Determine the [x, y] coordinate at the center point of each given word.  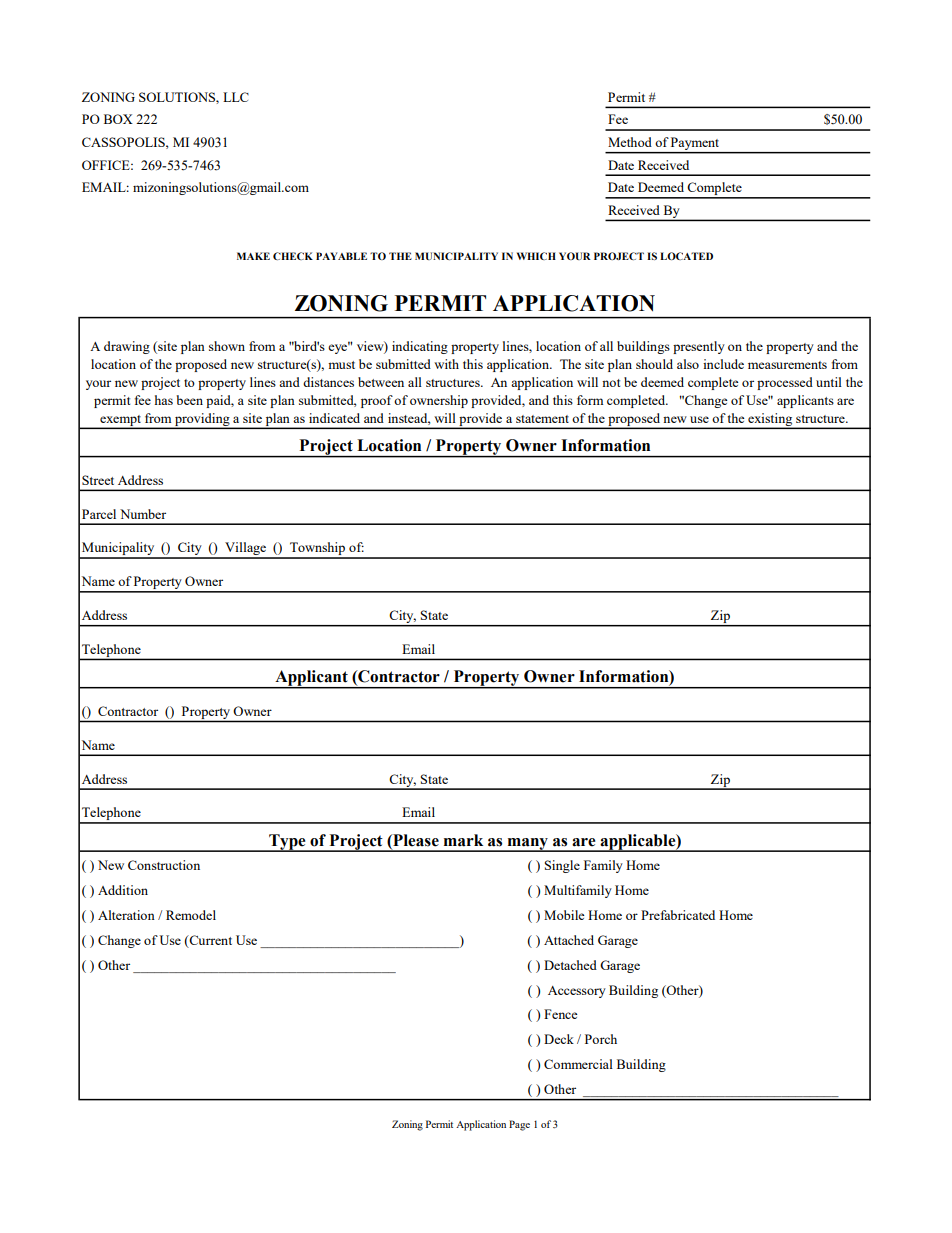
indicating [420, 347]
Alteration [126, 915]
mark [463, 840]
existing [770, 420]
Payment [695, 145]
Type [287, 843]
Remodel [191, 915]
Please [415, 840]
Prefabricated [678, 915]
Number [143, 514]
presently [699, 347]
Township [317, 550]
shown [227, 346]
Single [562, 866]
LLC [236, 97]
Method [630, 142]
